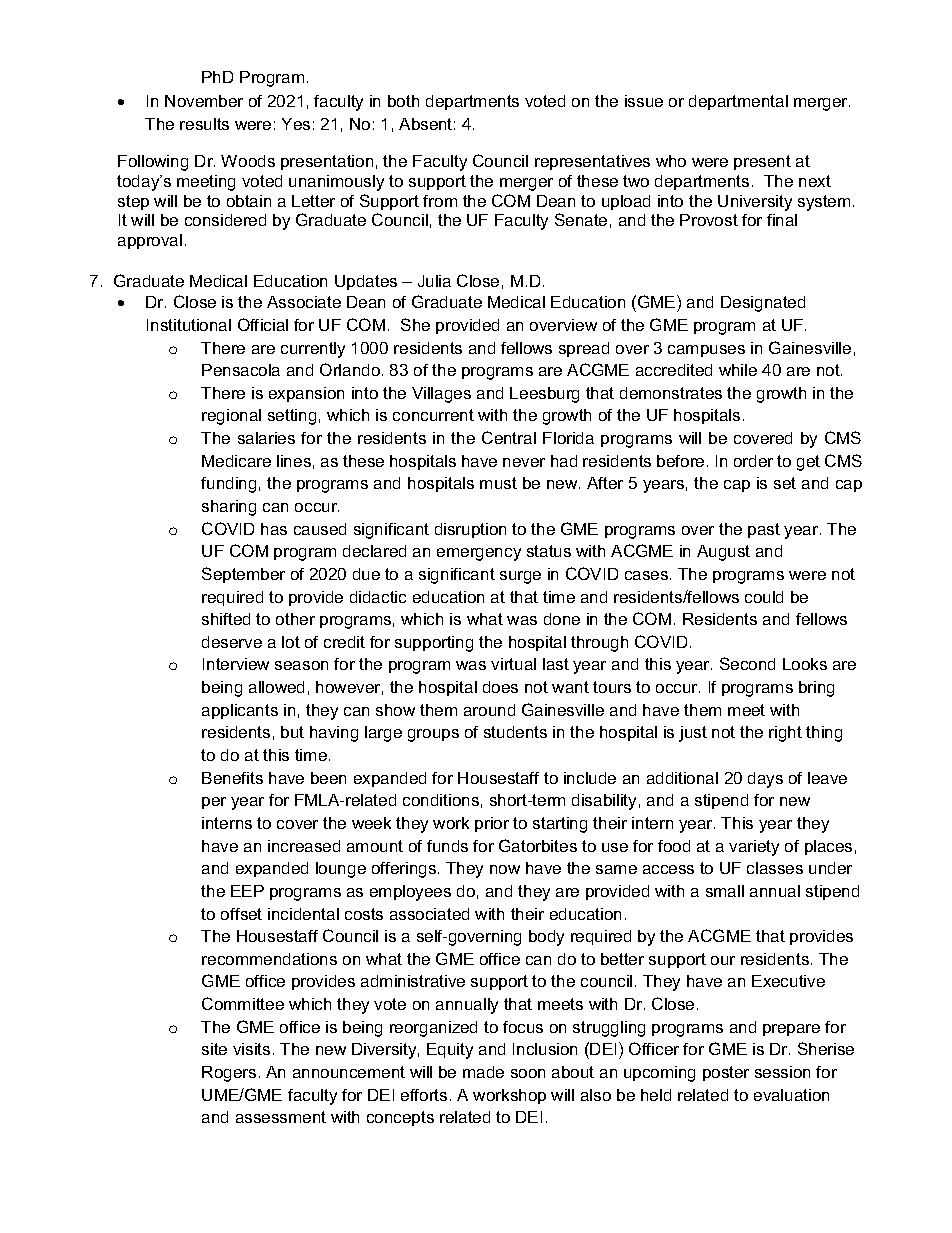 Image resolution: width=952 pixels, height=1233 pixels. Describe the element at coordinates (520, 577) in the image. I see `surge` at that location.
